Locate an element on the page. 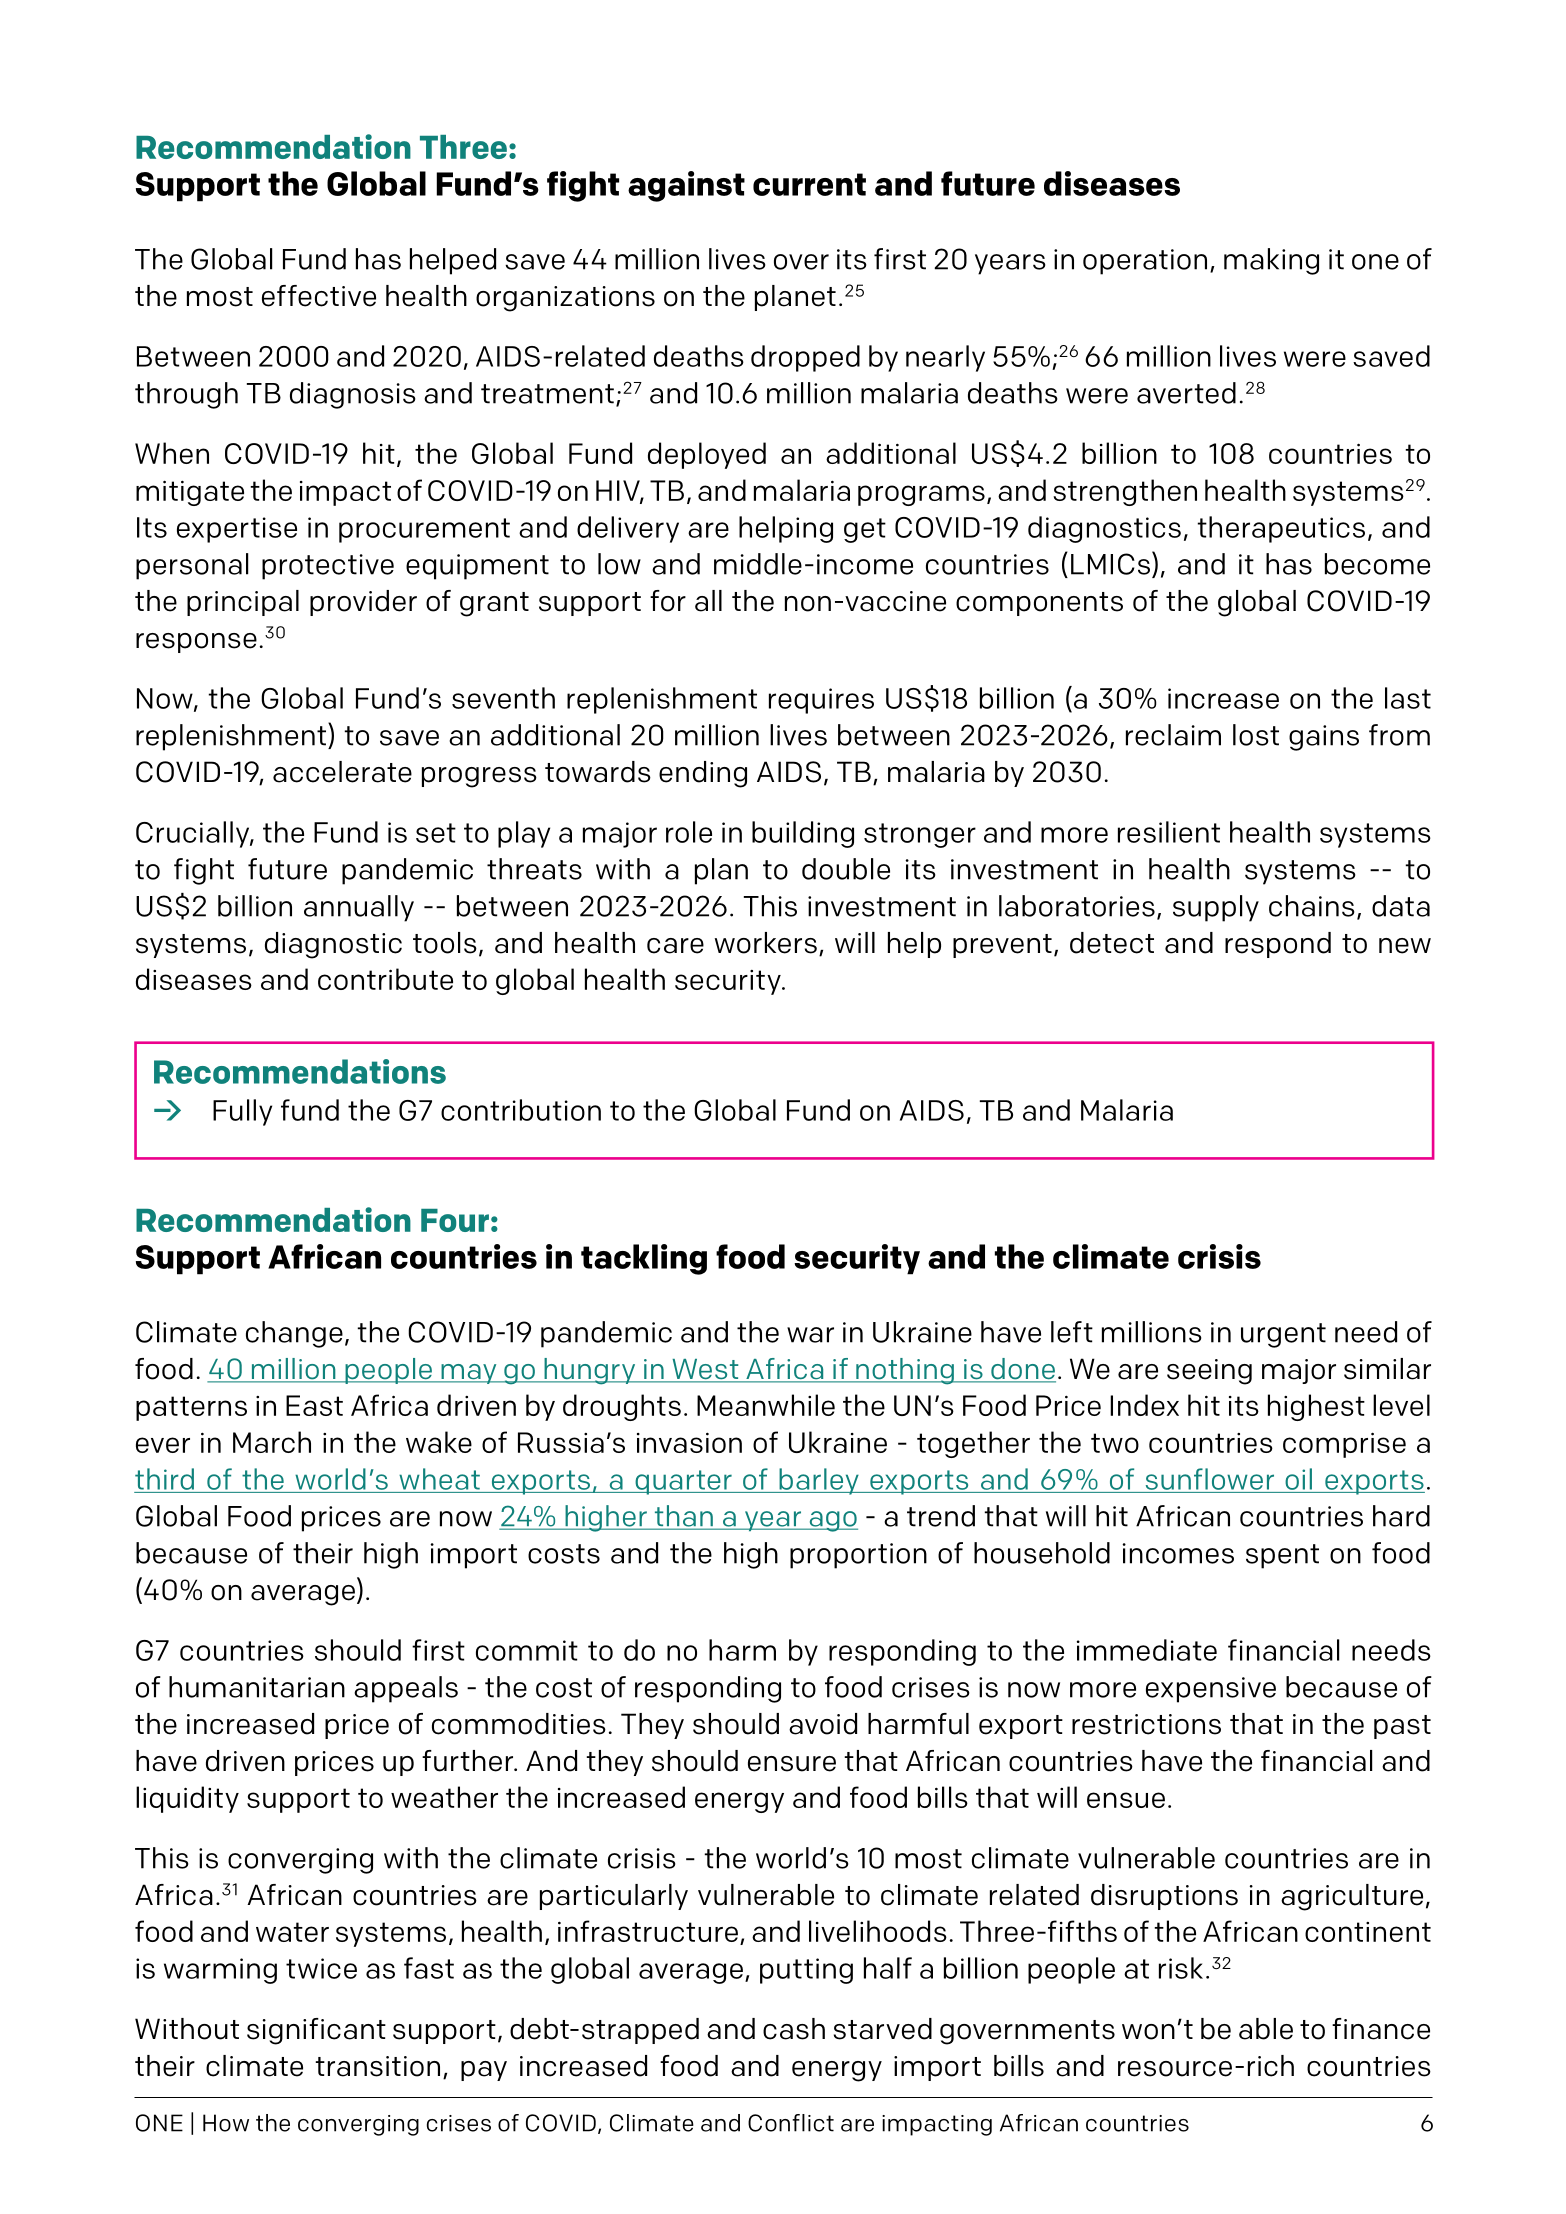 This image has width=1566, height=2214. urgent is located at coordinates (1283, 1335).
